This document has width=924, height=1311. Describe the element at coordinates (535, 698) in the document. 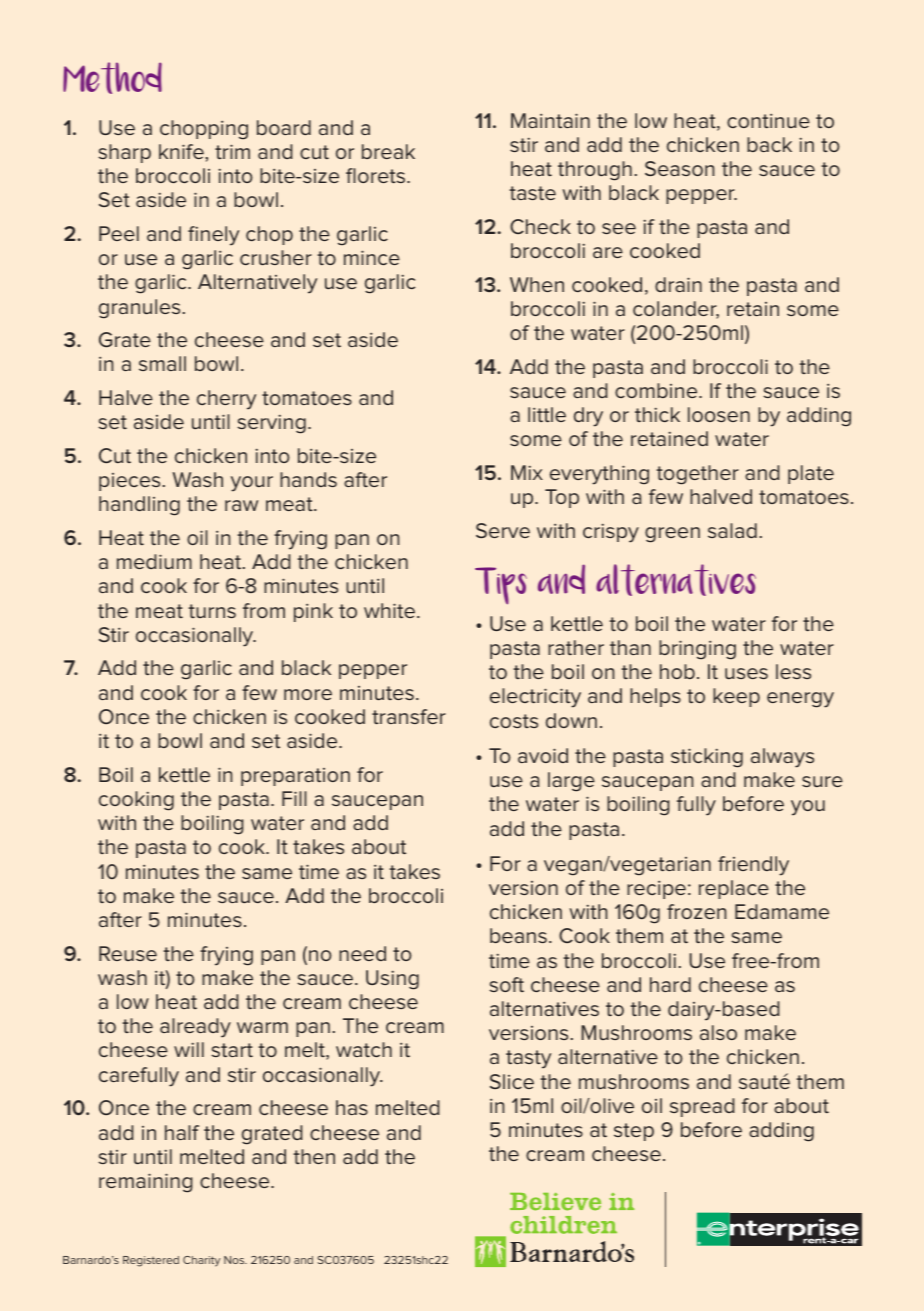

I see `electricity` at that location.
